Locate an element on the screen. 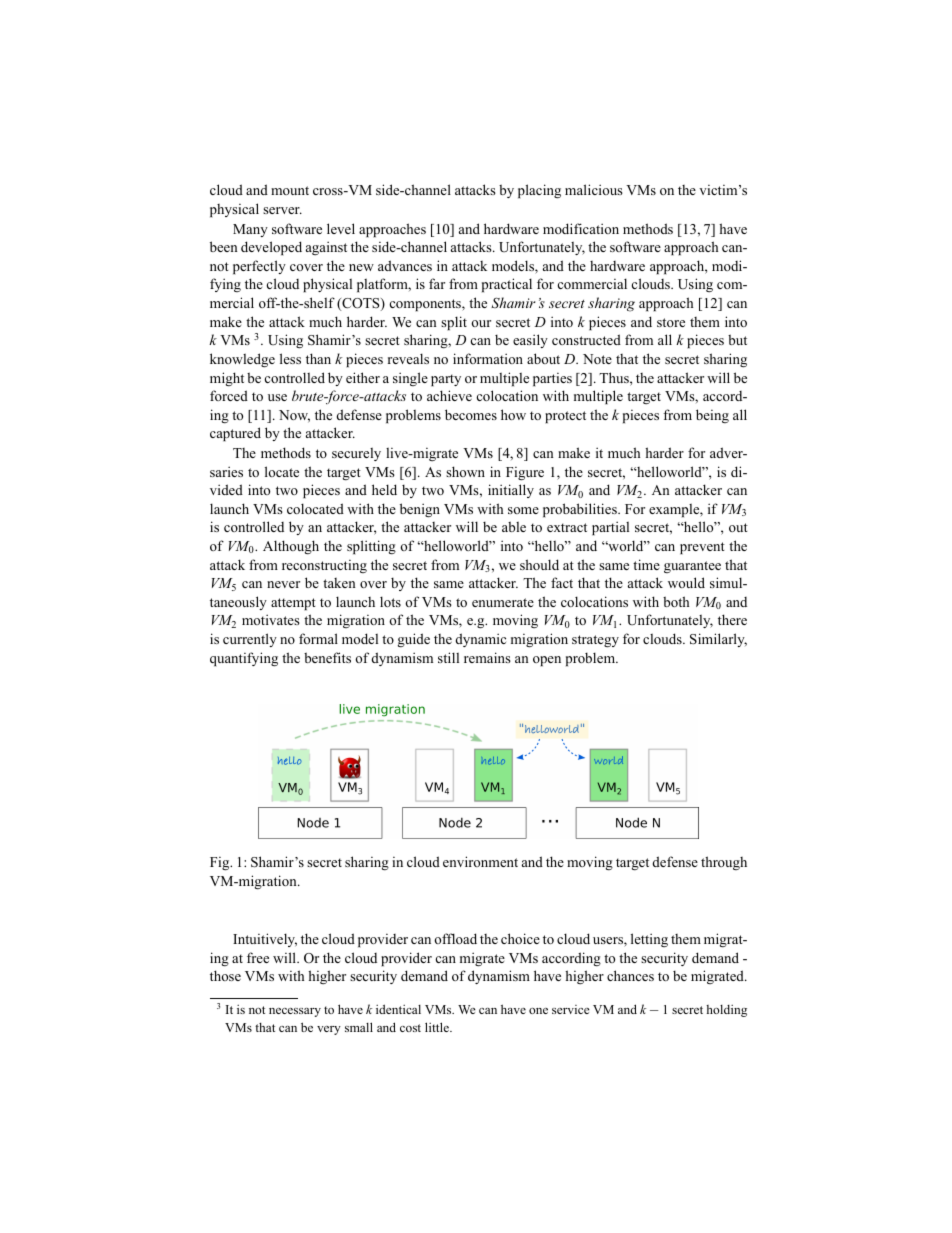  malicious is located at coordinates (594, 189).
